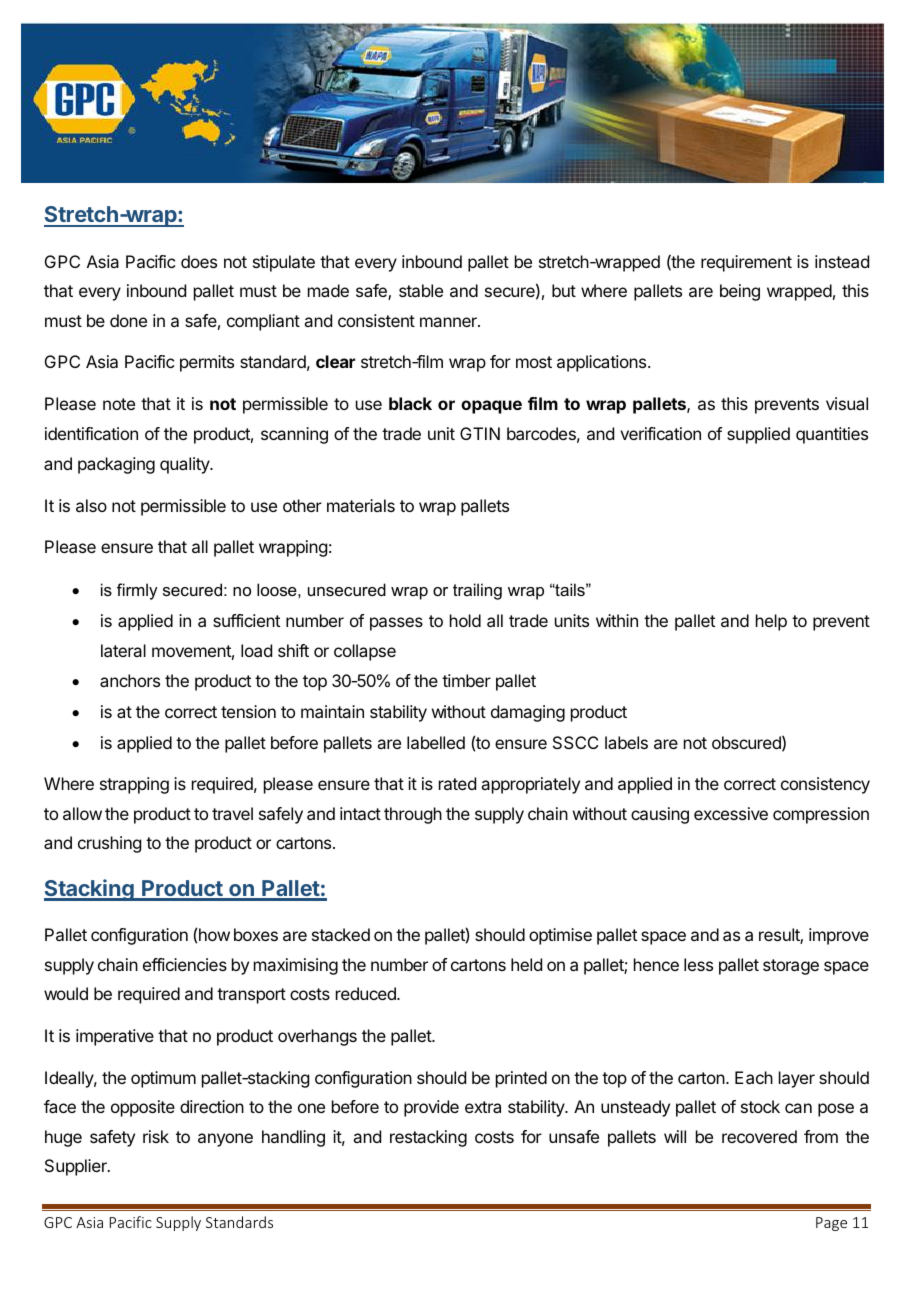  I want to click on strapping, so click(134, 785).
